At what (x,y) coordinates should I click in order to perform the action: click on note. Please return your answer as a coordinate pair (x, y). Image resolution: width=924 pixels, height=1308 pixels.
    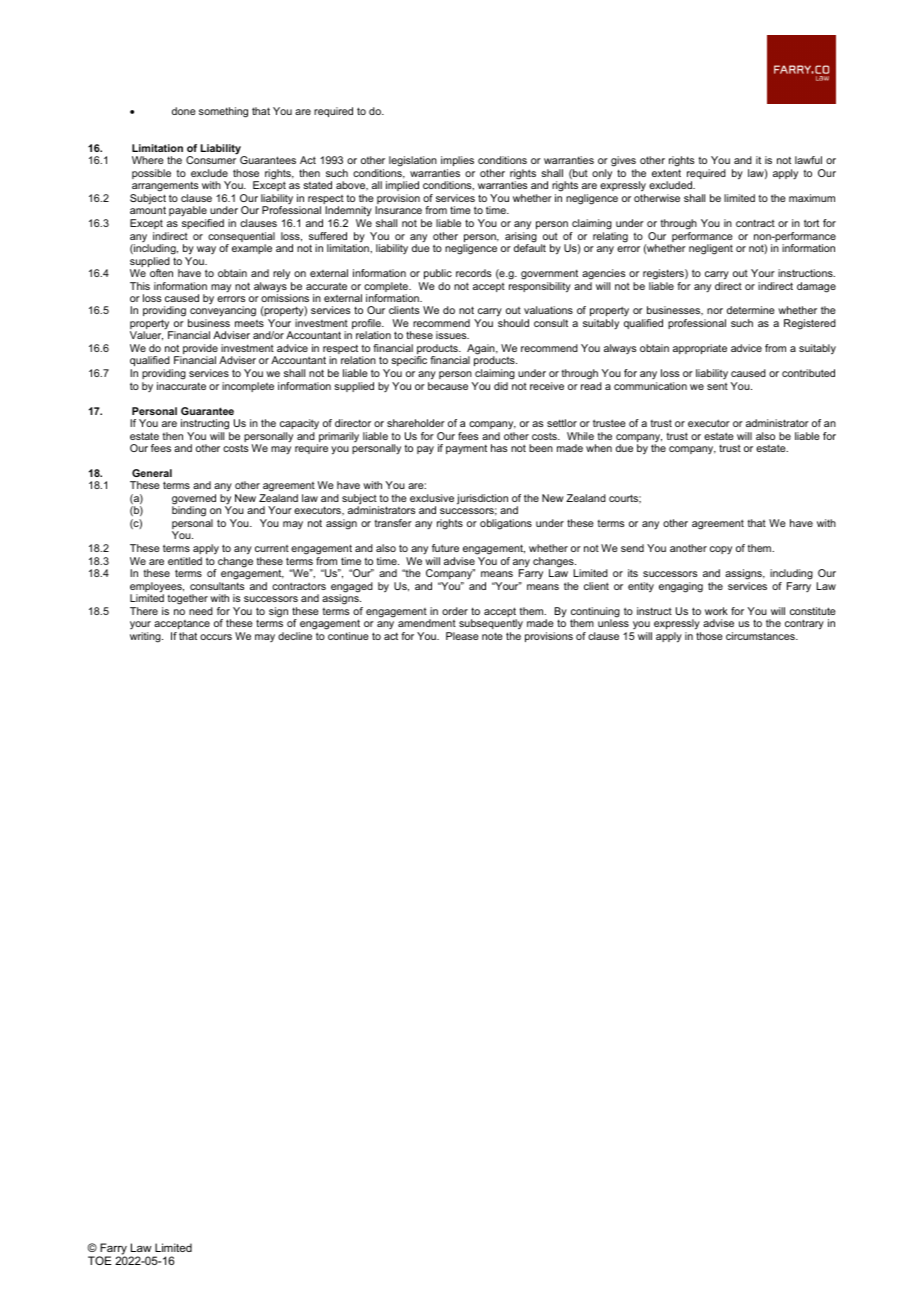
    Looking at the image, I should click on (492, 636).
